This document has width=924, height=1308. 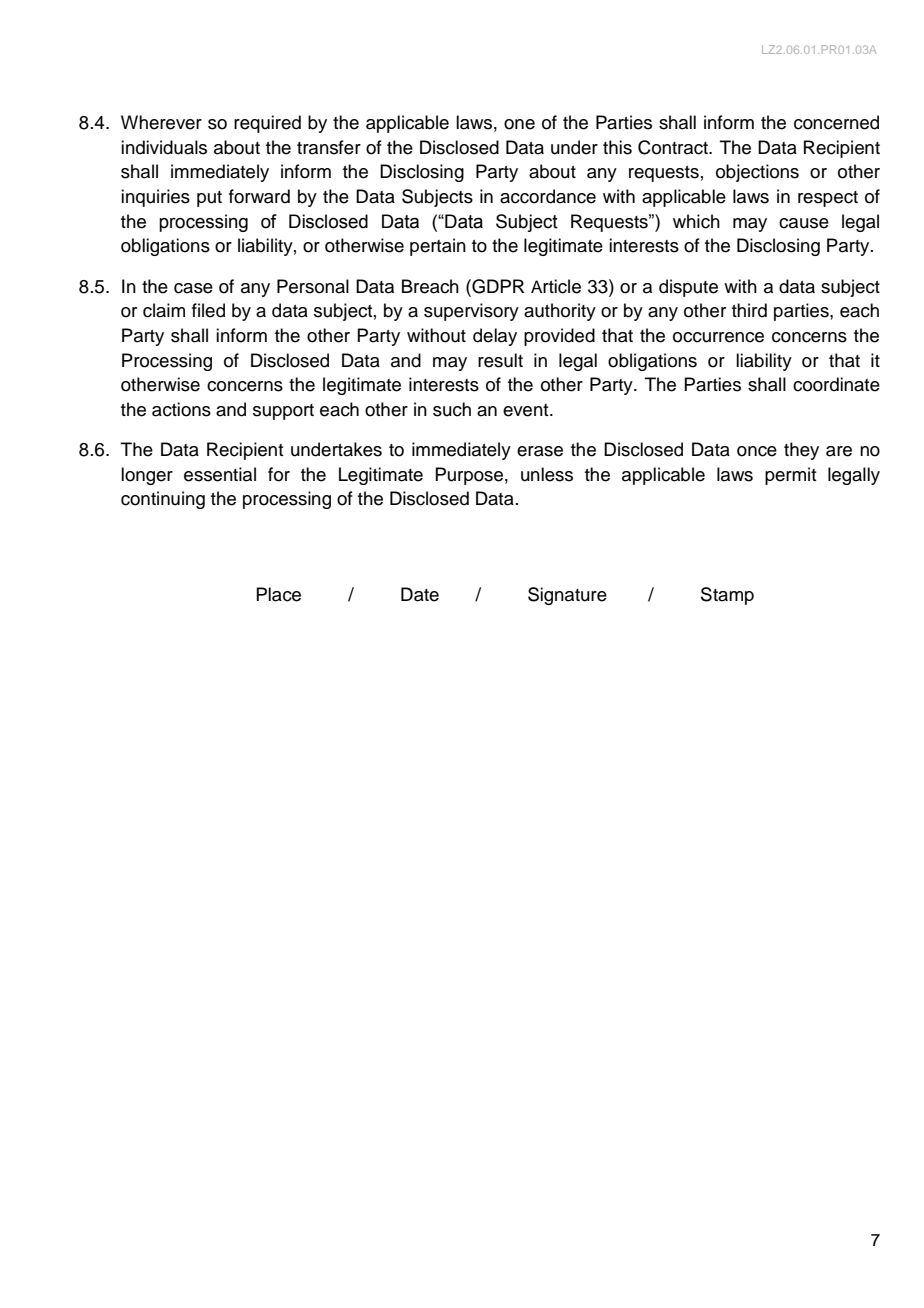 What do you see at coordinates (420, 594) in the document?
I see `Date` at bounding box center [420, 594].
